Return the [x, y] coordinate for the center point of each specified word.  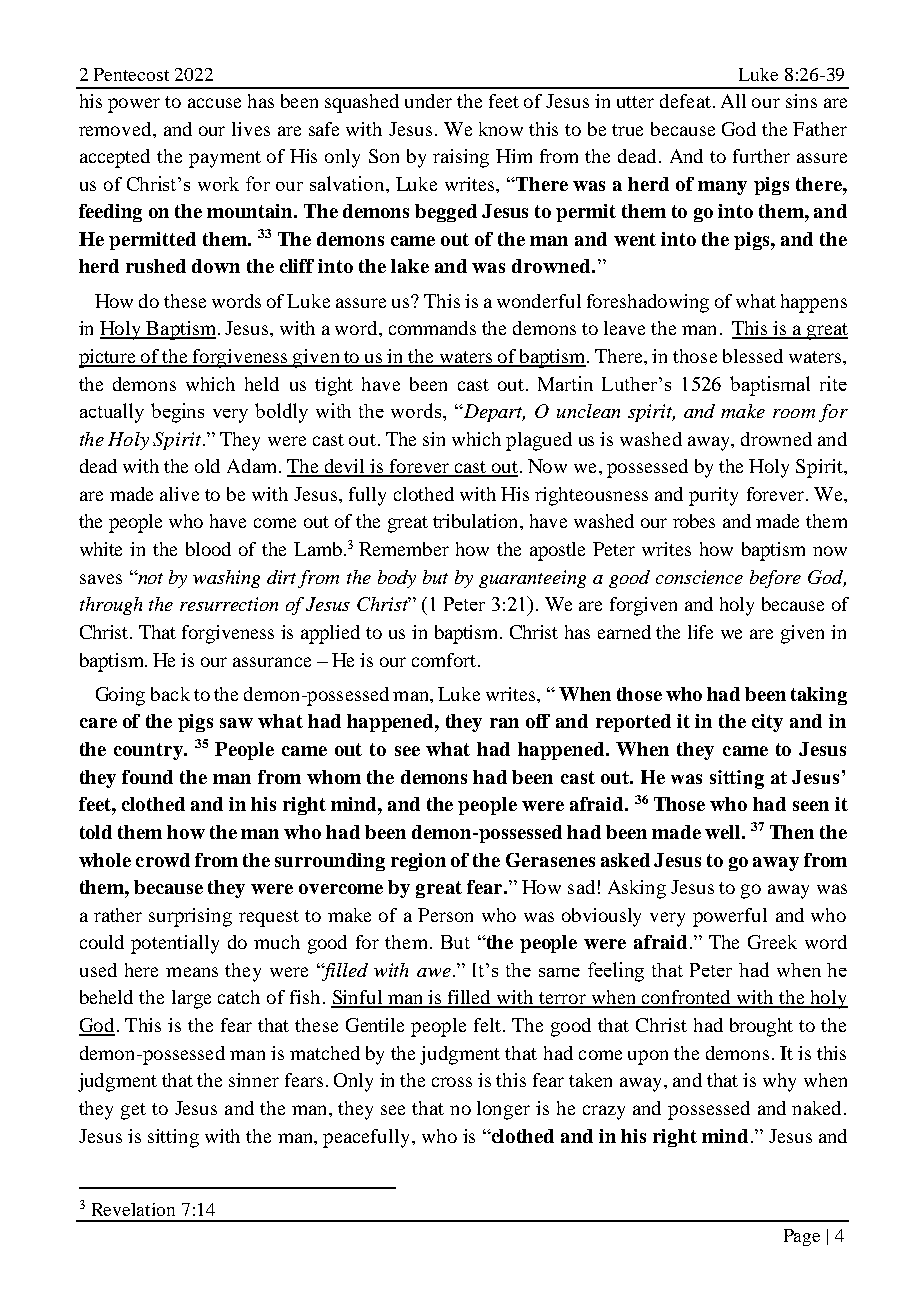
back [170, 694]
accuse [214, 103]
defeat [685, 101]
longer [503, 1110]
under [428, 101]
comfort [445, 660]
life [700, 632]
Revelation [133, 1209]
